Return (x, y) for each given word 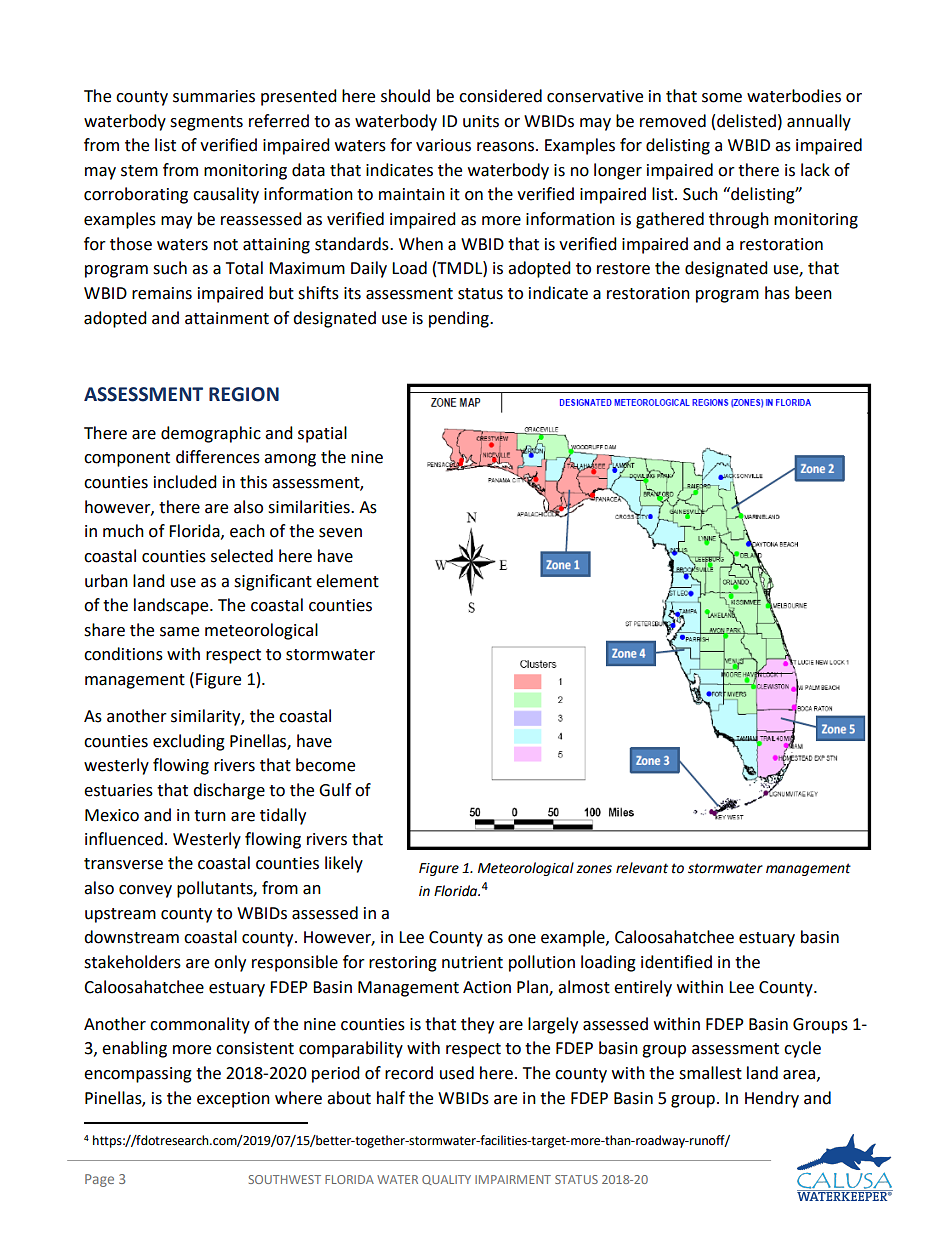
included (185, 482)
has (777, 293)
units (481, 121)
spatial (322, 434)
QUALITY (446, 1180)
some (722, 98)
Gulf (335, 790)
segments (206, 123)
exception (233, 1100)
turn (210, 816)
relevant (642, 868)
